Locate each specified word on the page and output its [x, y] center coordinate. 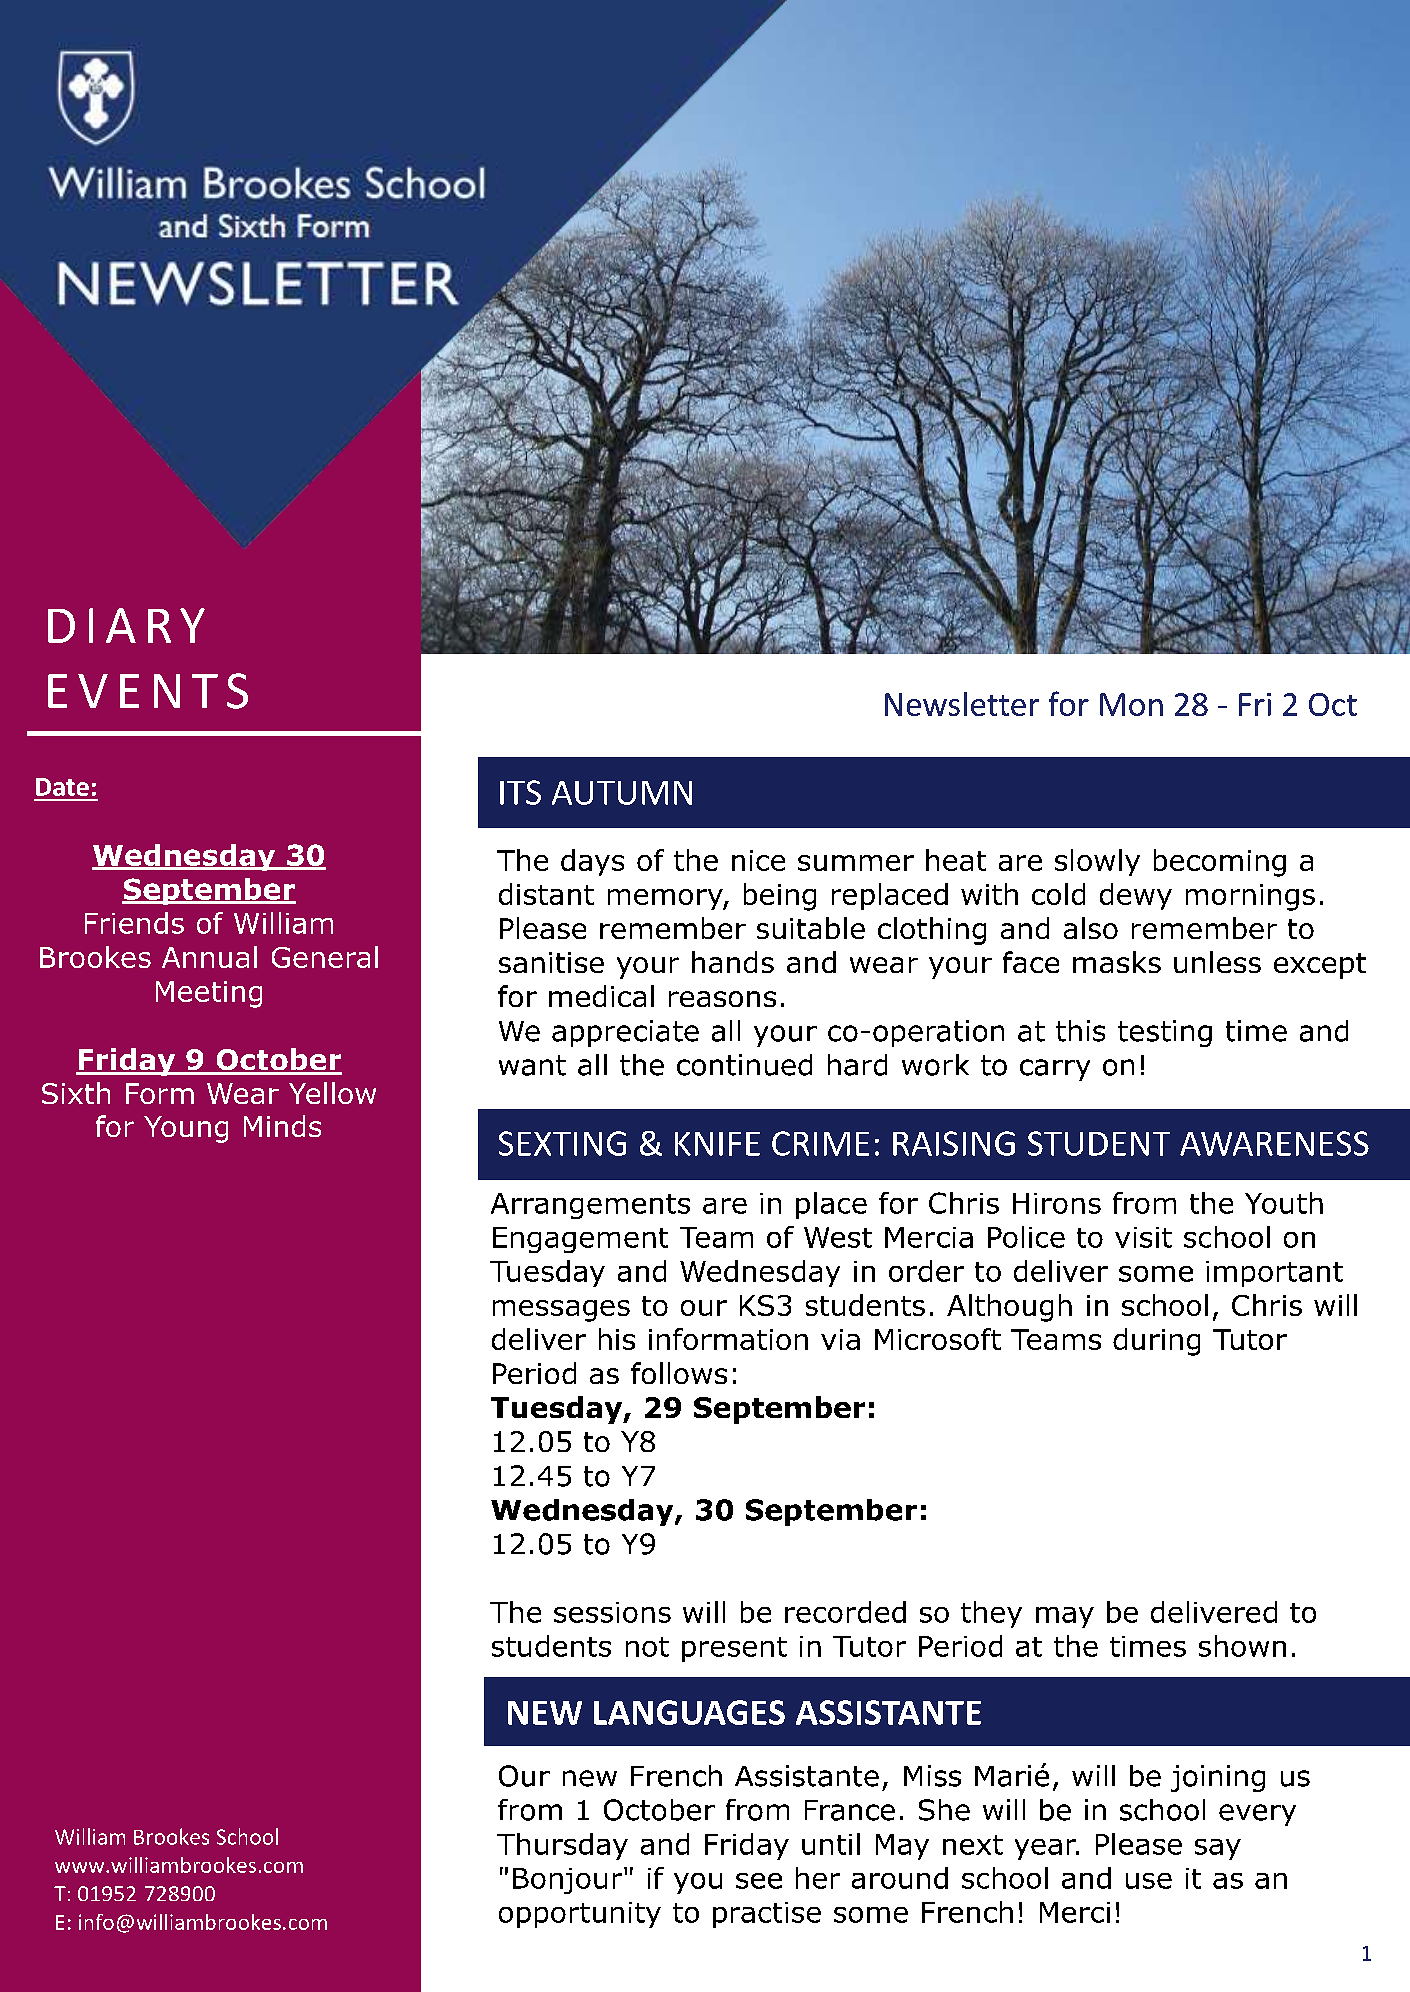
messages [561, 1311]
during [1156, 1342]
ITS [520, 792]
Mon [1131, 704]
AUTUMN [622, 793]
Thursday [562, 1846]
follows [679, 1373]
